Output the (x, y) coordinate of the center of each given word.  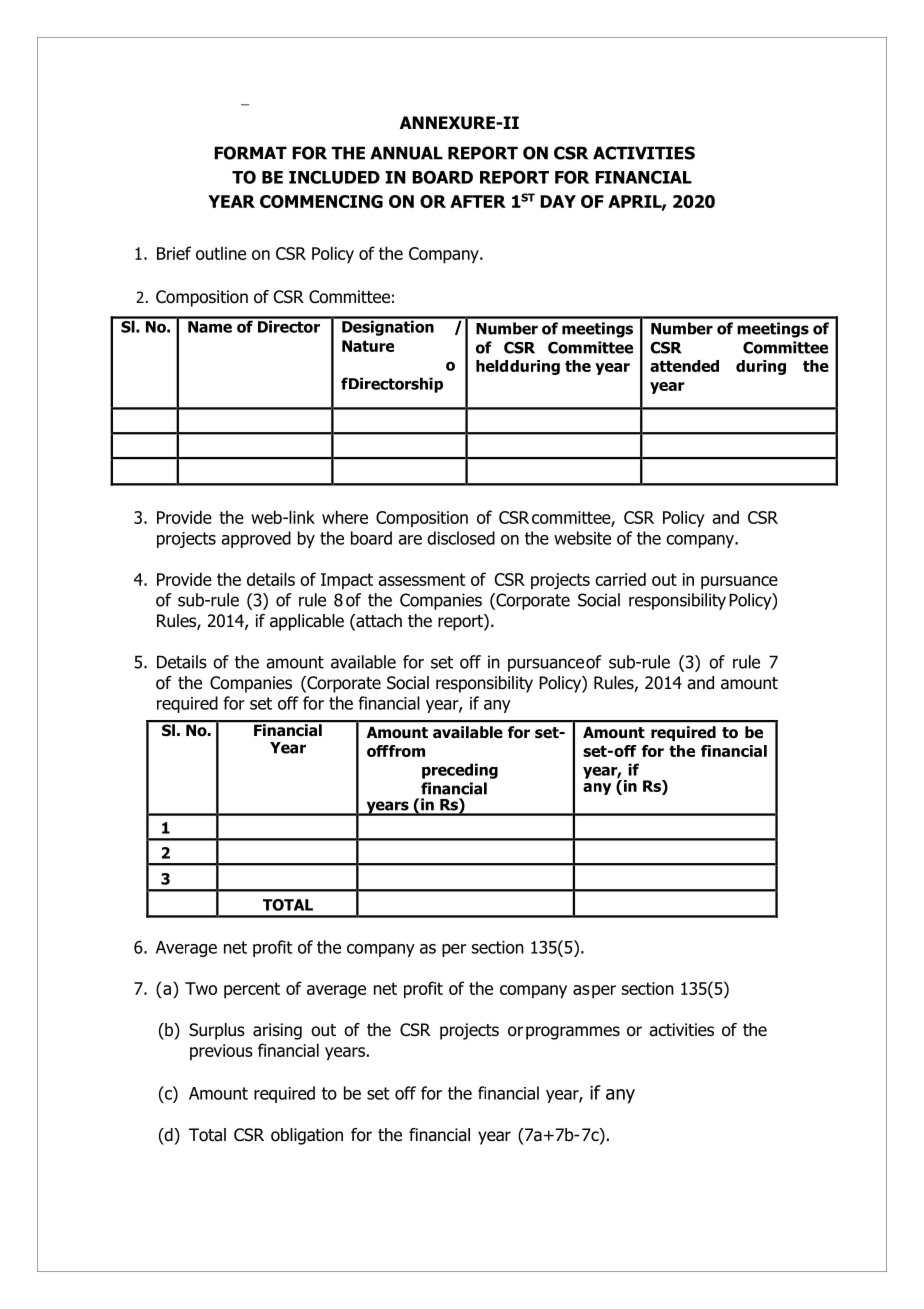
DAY (558, 201)
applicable (307, 622)
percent (252, 990)
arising (277, 1031)
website (582, 538)
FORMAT (250, 153)
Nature (368, 346)
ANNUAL (406, 153)
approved (256, 539)
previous (221, 1052)
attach (378, 622)
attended (684, 366)
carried (620, 579)
